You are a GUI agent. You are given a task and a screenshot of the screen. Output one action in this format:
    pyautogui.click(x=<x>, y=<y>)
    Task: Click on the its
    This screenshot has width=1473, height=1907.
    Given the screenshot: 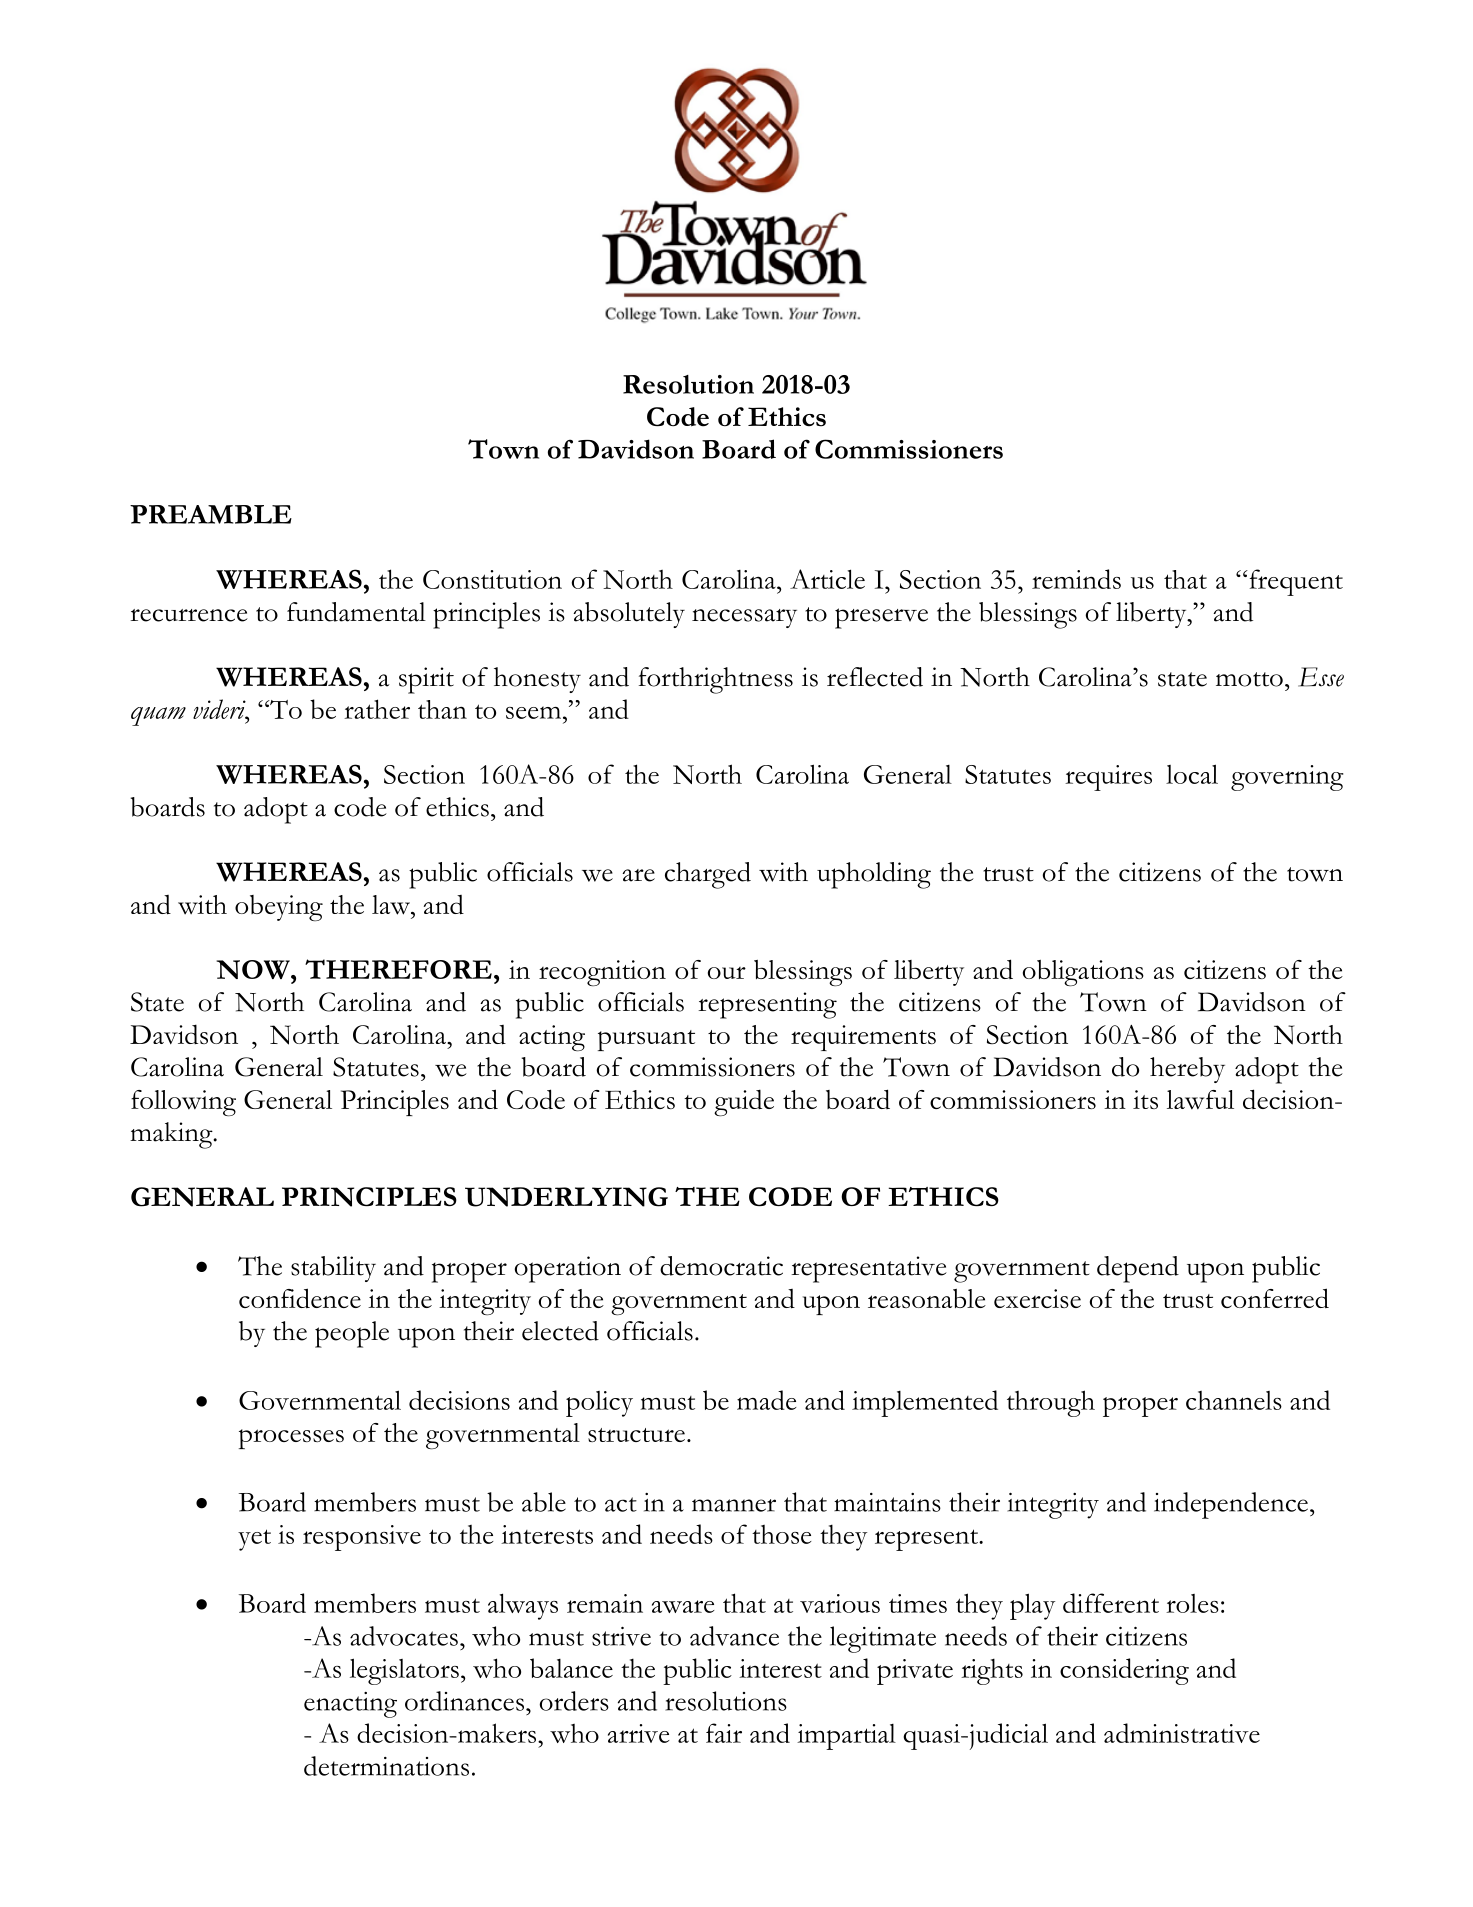 What is the action you would take?
    pyautogui.click(x=1145, y=1099)
